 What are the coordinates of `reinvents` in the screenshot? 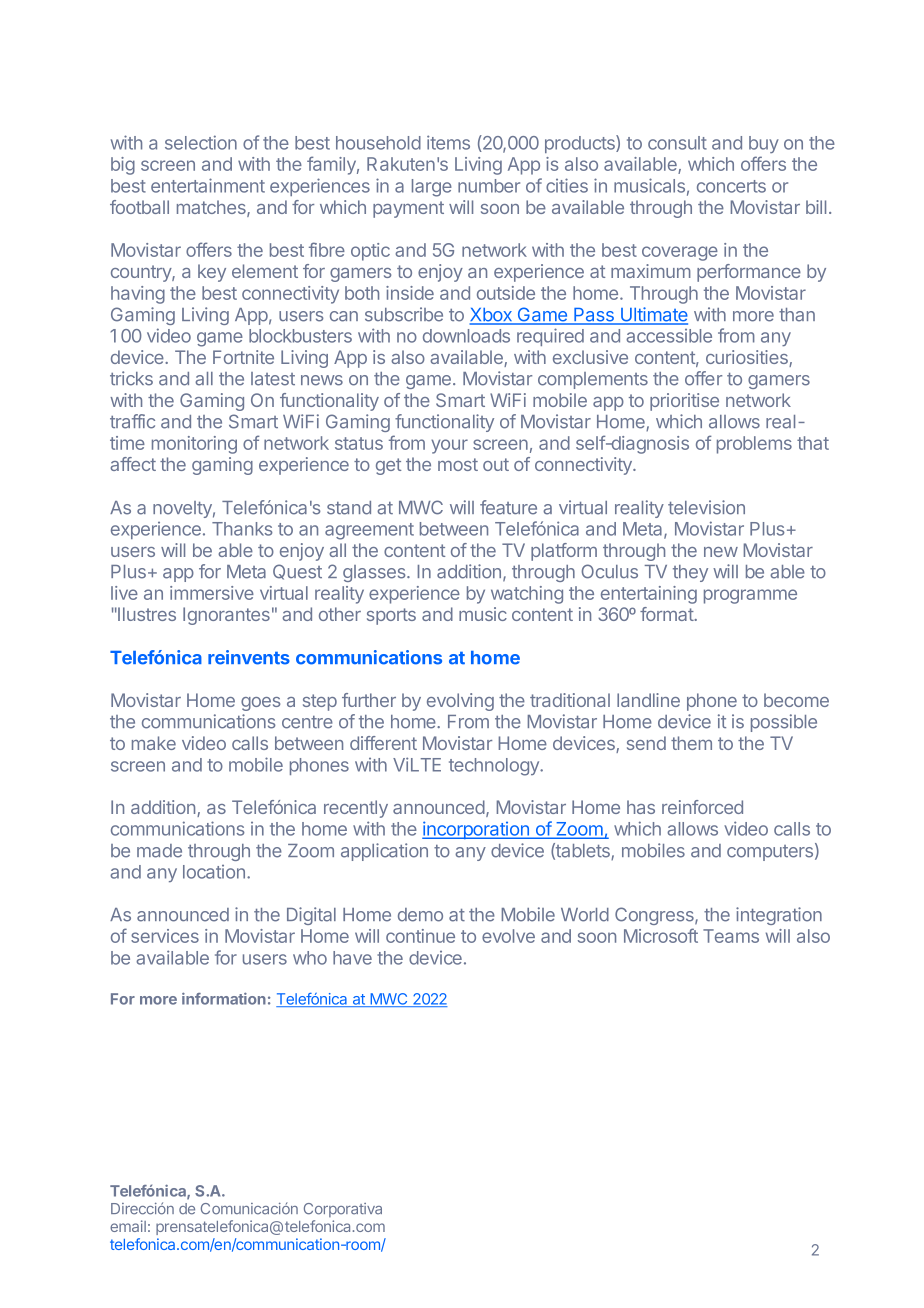 It's located at (249, 657).
